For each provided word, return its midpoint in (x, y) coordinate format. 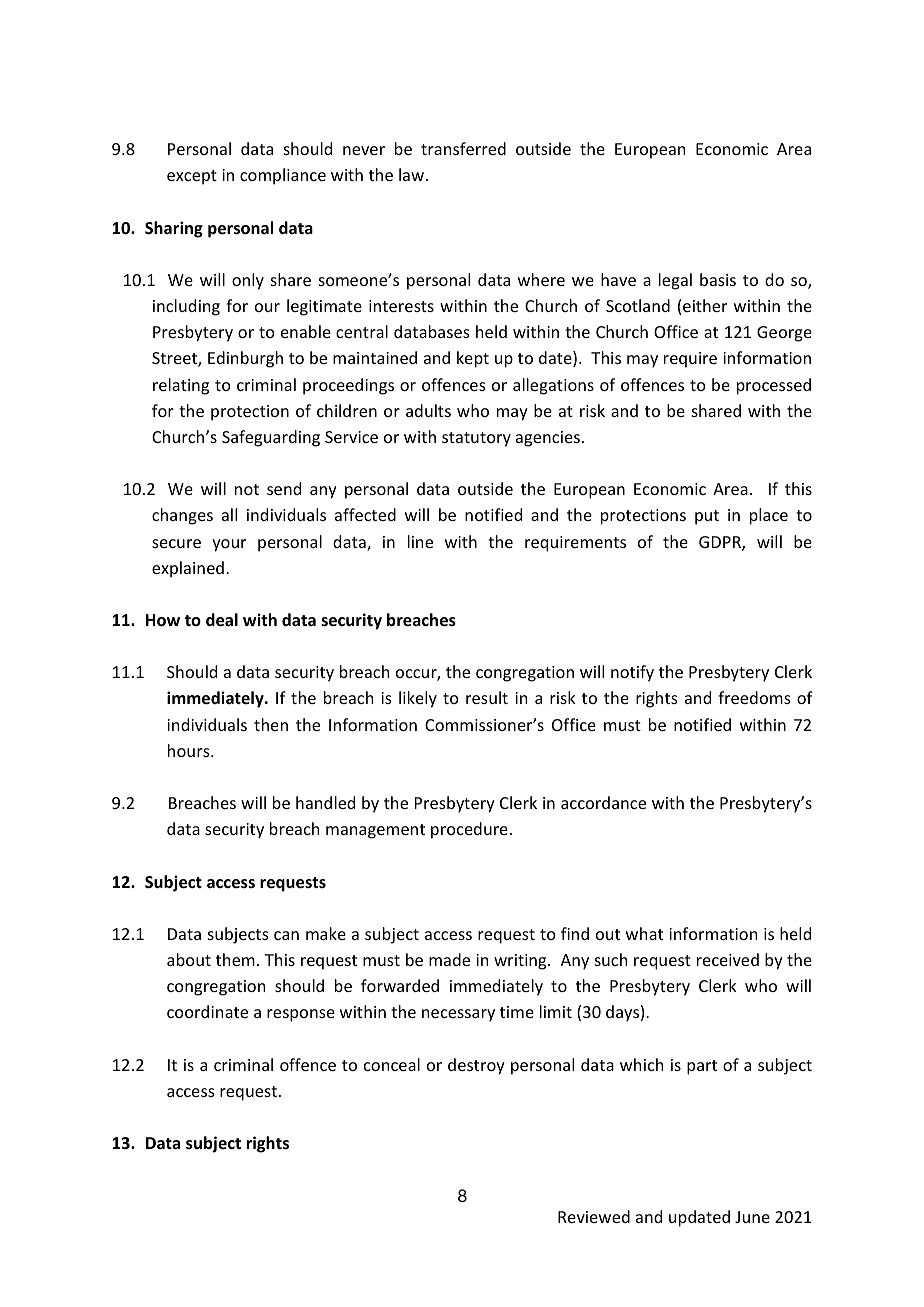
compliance (283, 176)
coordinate (207, 1011)
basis (718, 279)
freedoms (754, 697)
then (271, 724)
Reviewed (594, 1216)
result (487, 697)
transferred (463, 148)
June (752, 1217)
